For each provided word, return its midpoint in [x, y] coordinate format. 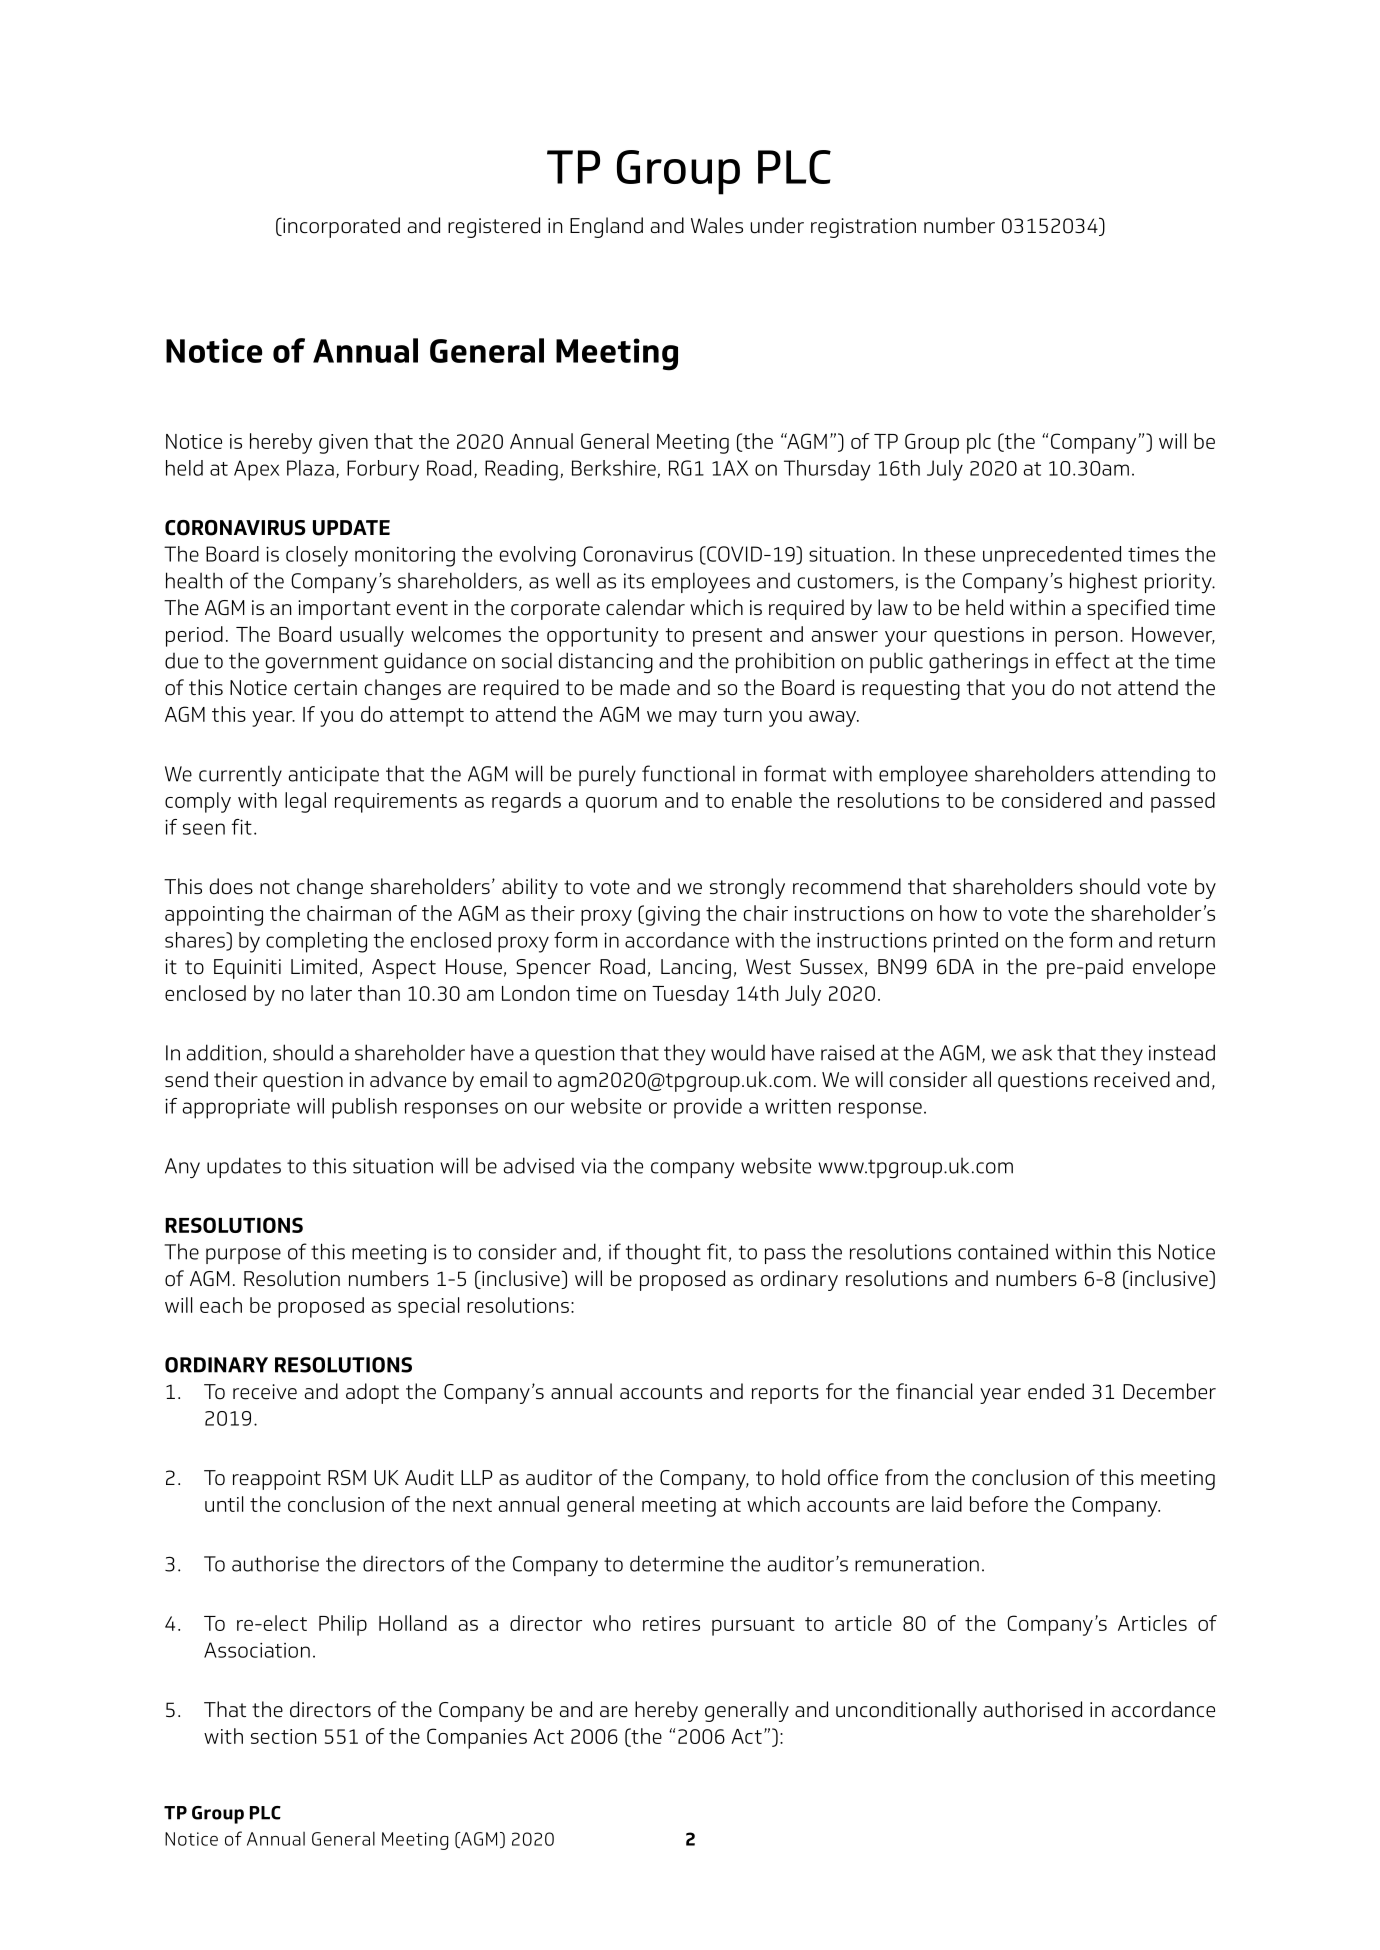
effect [1083, 660]
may [698, 719]
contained [1003, 1251]
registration [863, 228]
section [283, 1736]
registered [494, 227]
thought [663, 1253]
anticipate [334, 776]
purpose [243, 1256]
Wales [717, 225]
